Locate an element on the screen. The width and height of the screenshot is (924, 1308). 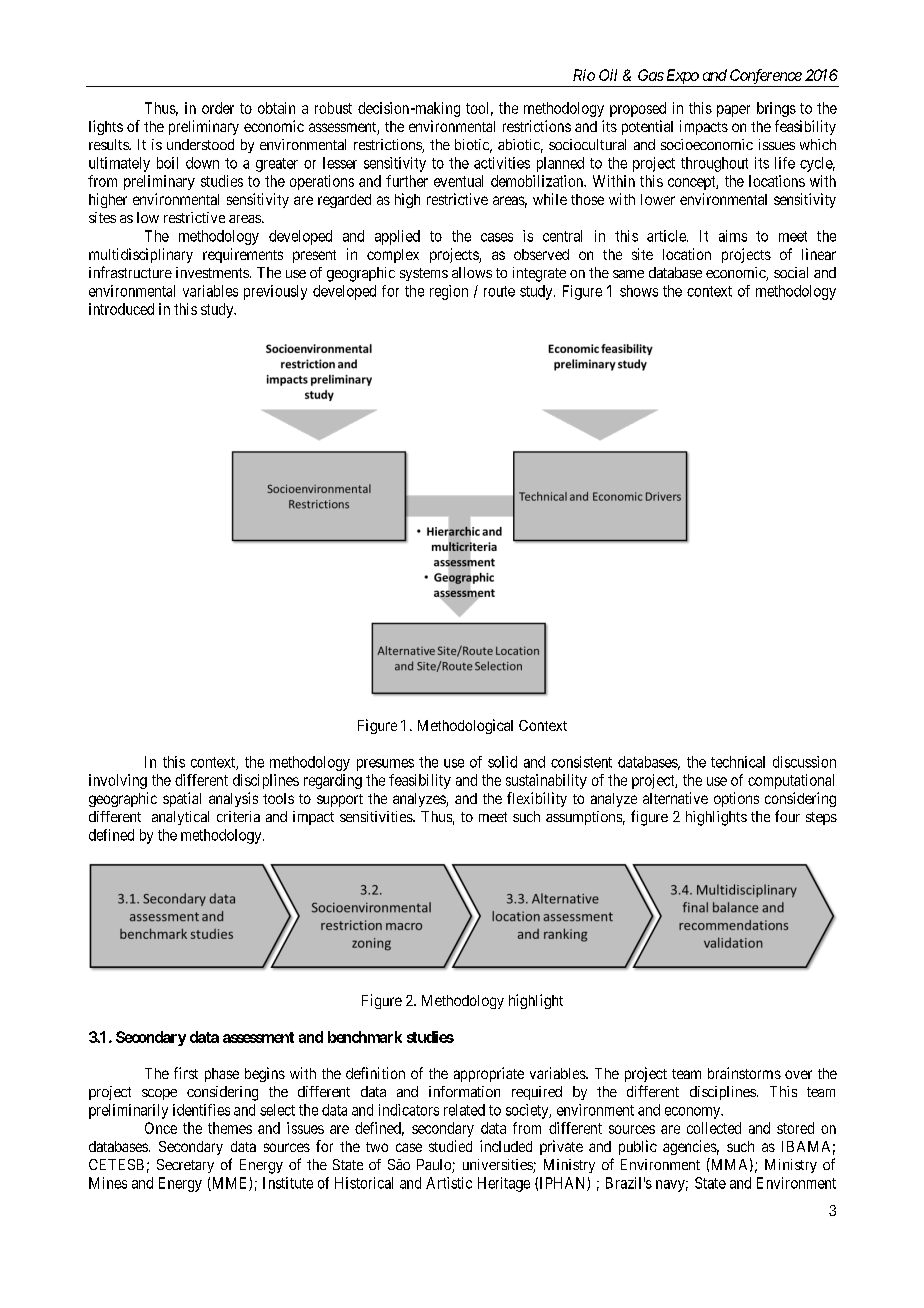
collected is located at coordinates (714, 1128).
